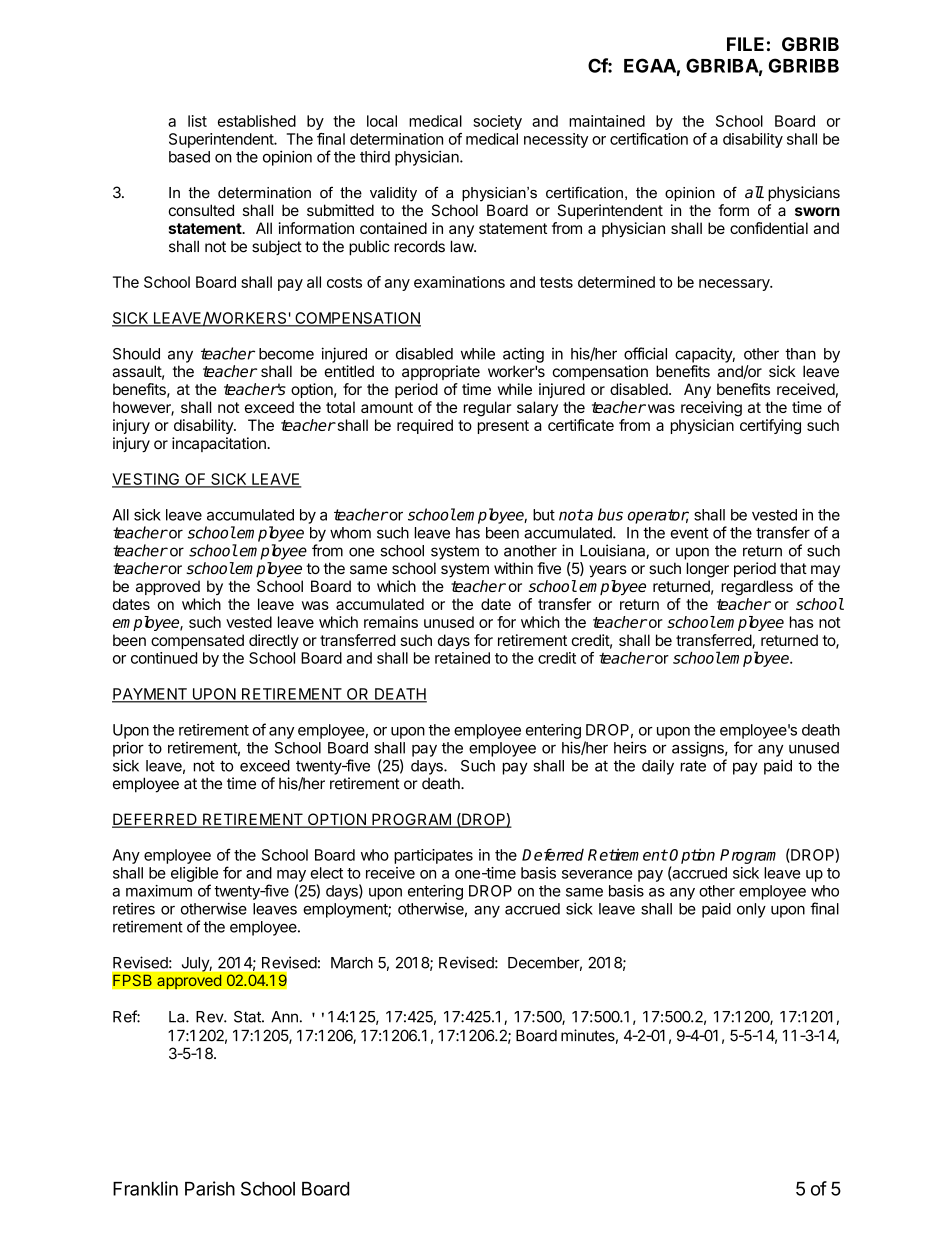  What do you see at coordinates (197, 121) in the page?
I see `list` at bounding box center [197, 121].
